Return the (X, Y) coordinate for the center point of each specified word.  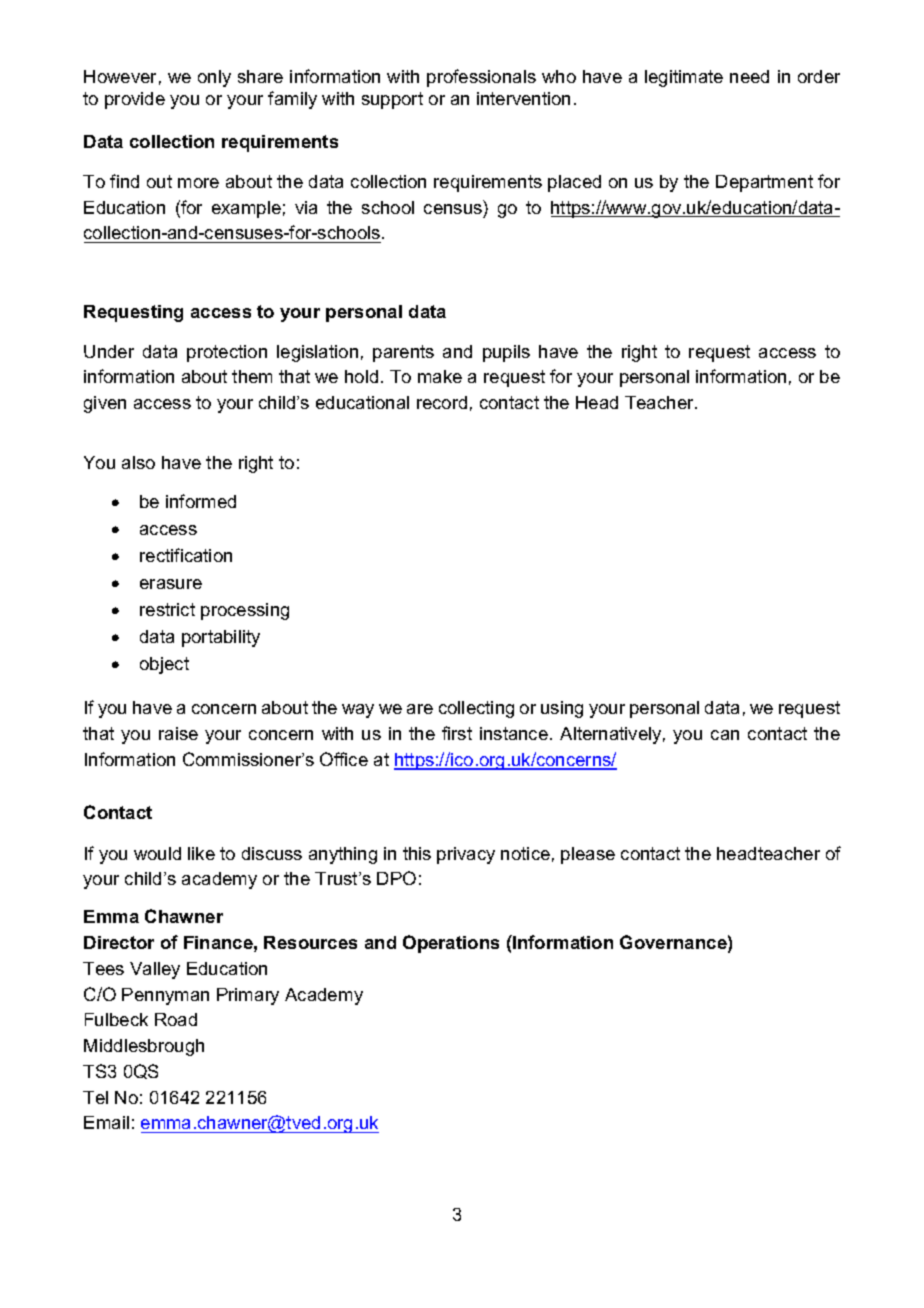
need (749, 76)
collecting (476, 709)
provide (135, 100)
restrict (167, 609)
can (725, 735)
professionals (481, 78)
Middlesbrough (144, 1047)
